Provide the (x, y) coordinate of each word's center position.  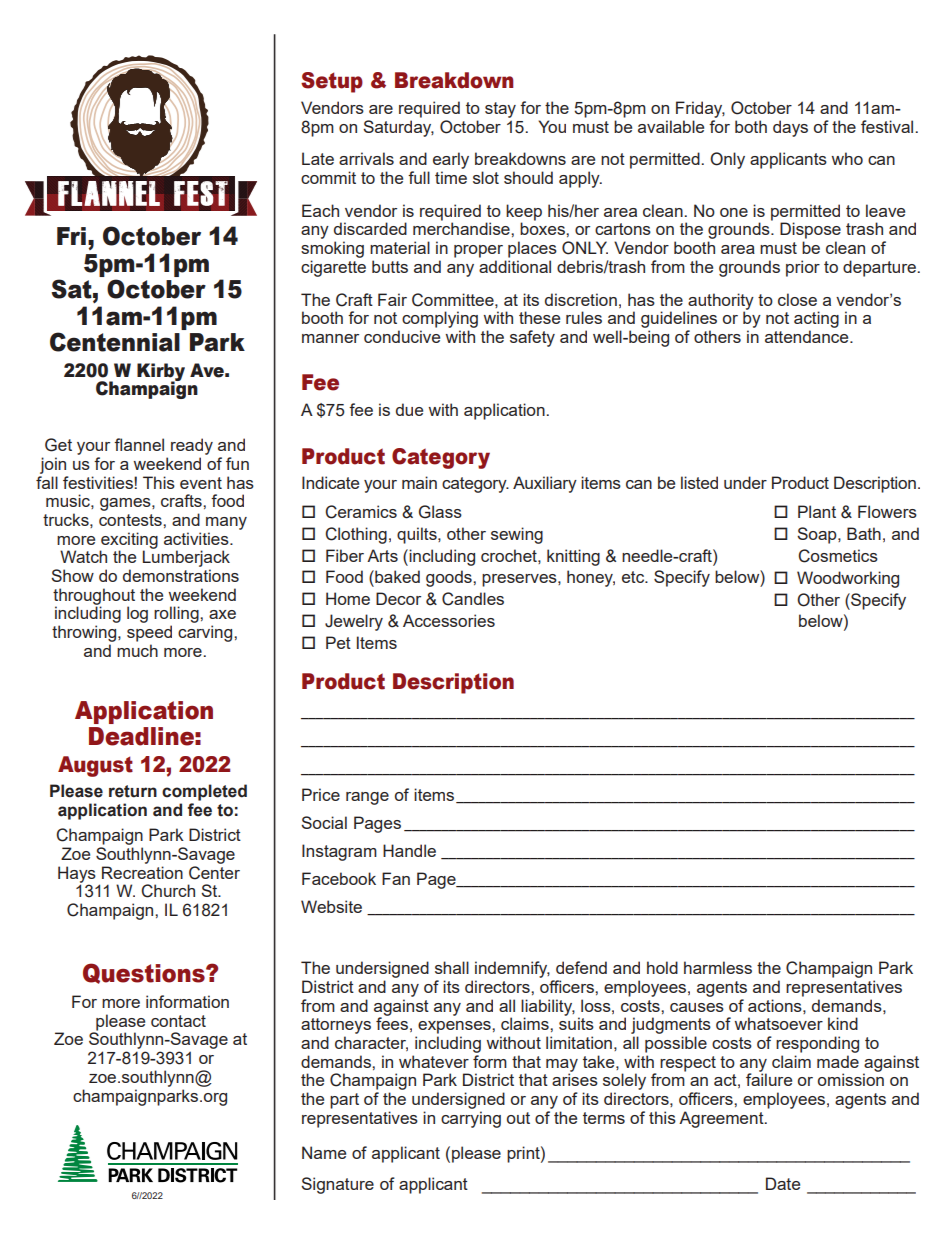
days (790, 128)
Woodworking (848, 579)
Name (324, 1152)
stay (500, 110)
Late (318, 158)
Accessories (449, 620)
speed (149, 633)
